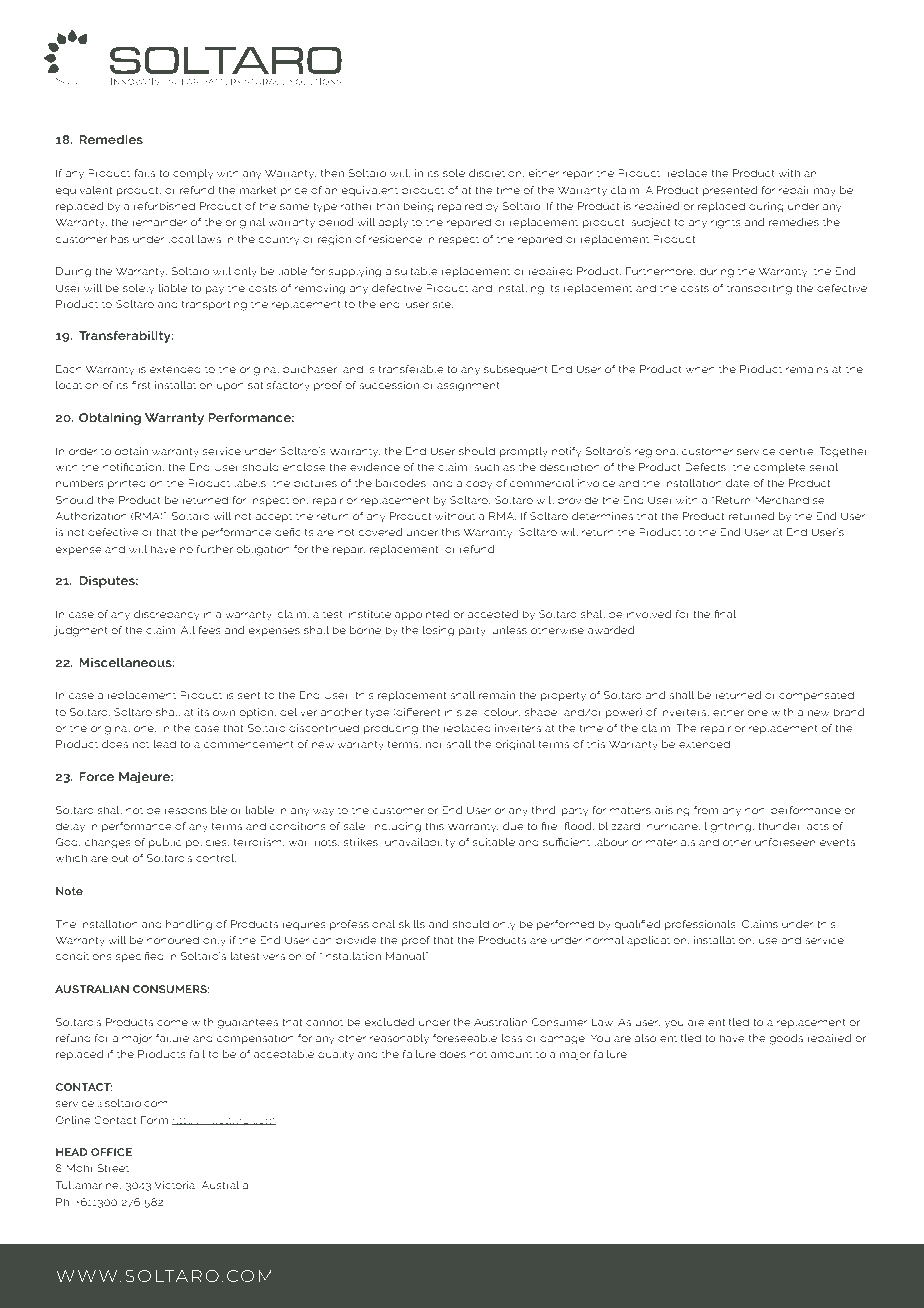 The image size is (924, 1308). I want to click on application, so click(658, 941).
